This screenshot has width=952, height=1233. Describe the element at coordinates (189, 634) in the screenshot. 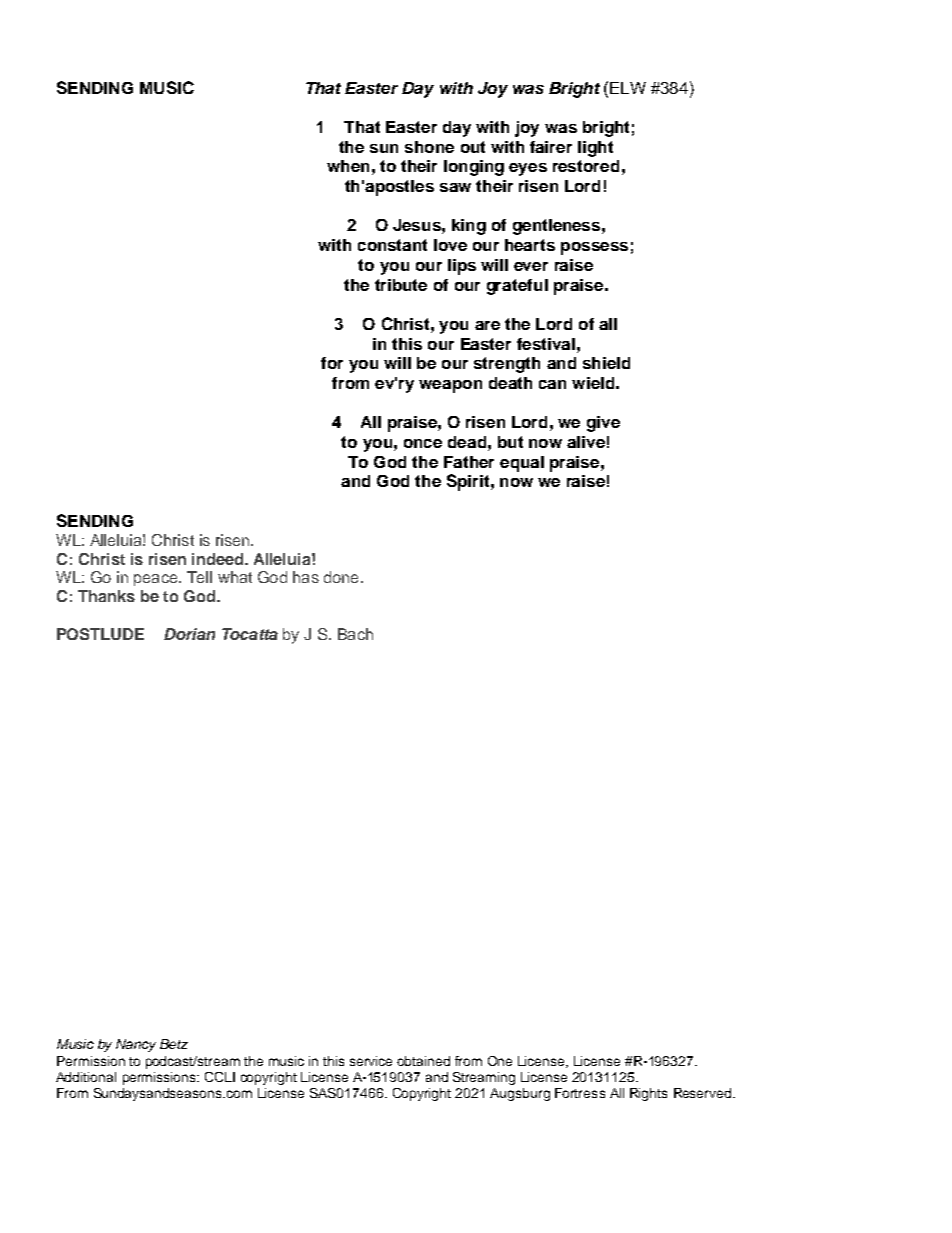

I see `Dorian` at that location.
